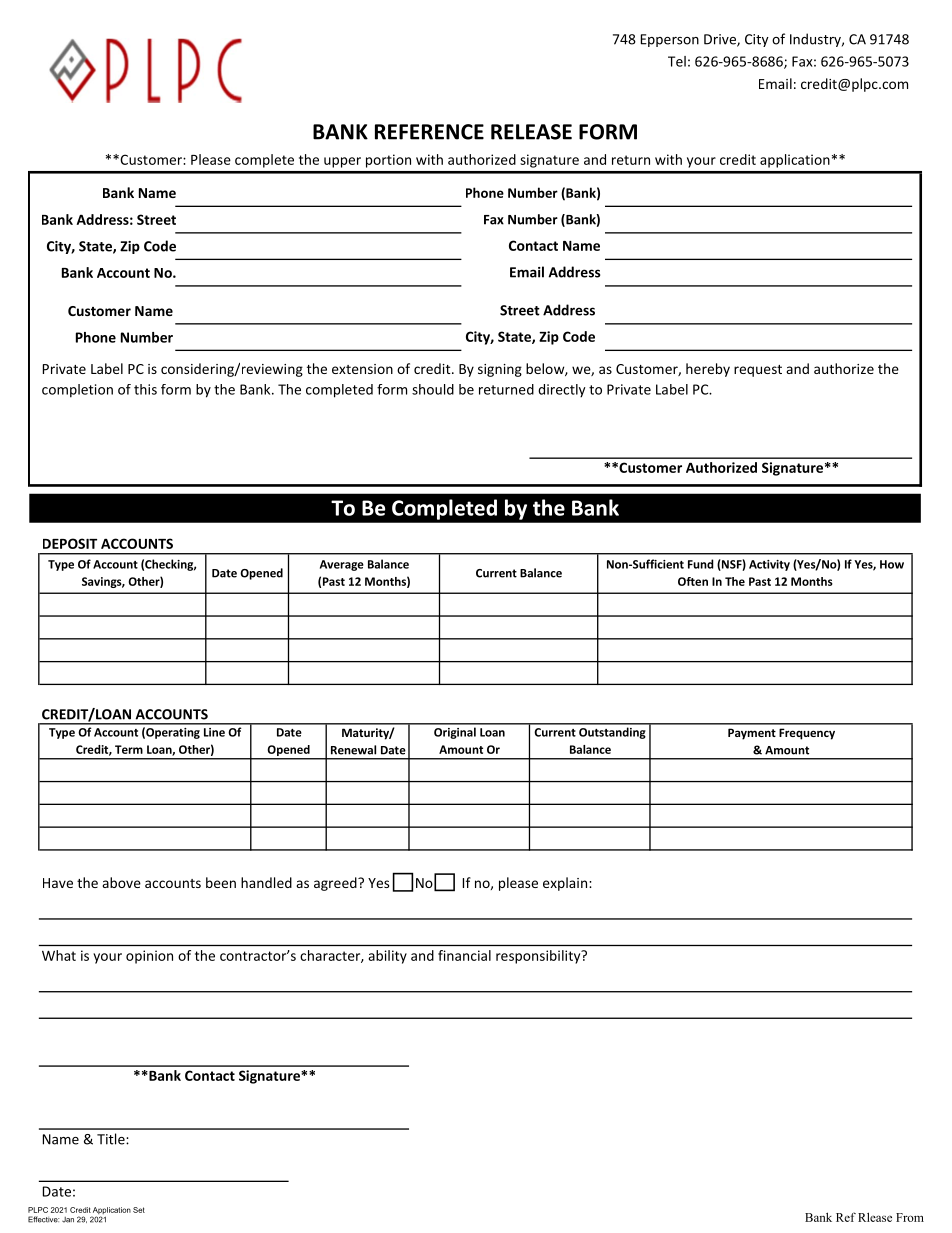  What do you see at coordinates (769, 565) in the screenshot?
I see `Activity` at bounding box center [769, 565].
